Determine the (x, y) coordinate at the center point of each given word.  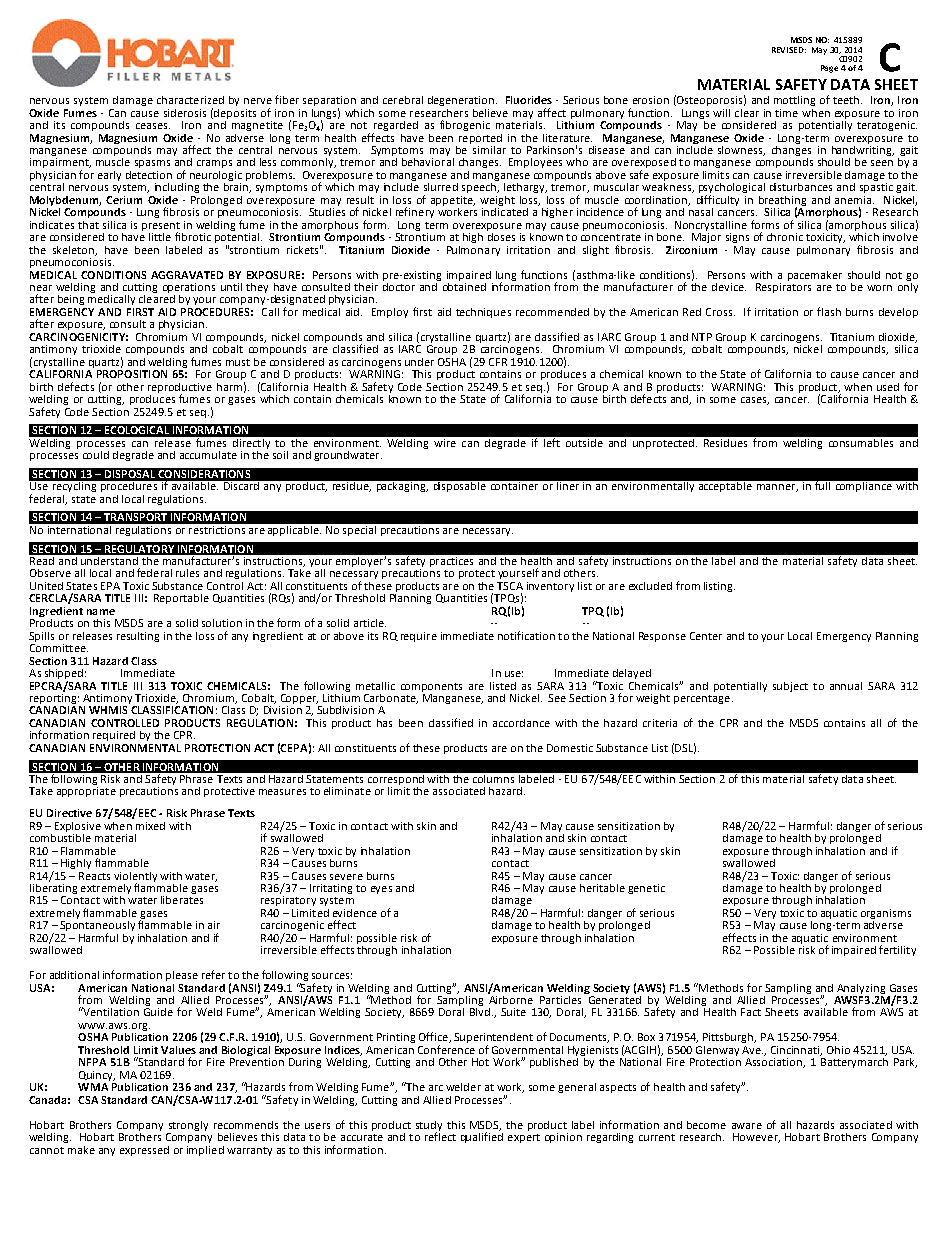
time (786, 113)
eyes (381, 890)
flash (829, 311)
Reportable (181, 599)
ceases (153, 126)
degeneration (461, 101)
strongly (188, 1126)
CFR (498, 362)
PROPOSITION (132, 374)
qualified (482, 1136)
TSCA (510, 586)
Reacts (94, 876)
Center (706, 636)
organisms (886, 915)
